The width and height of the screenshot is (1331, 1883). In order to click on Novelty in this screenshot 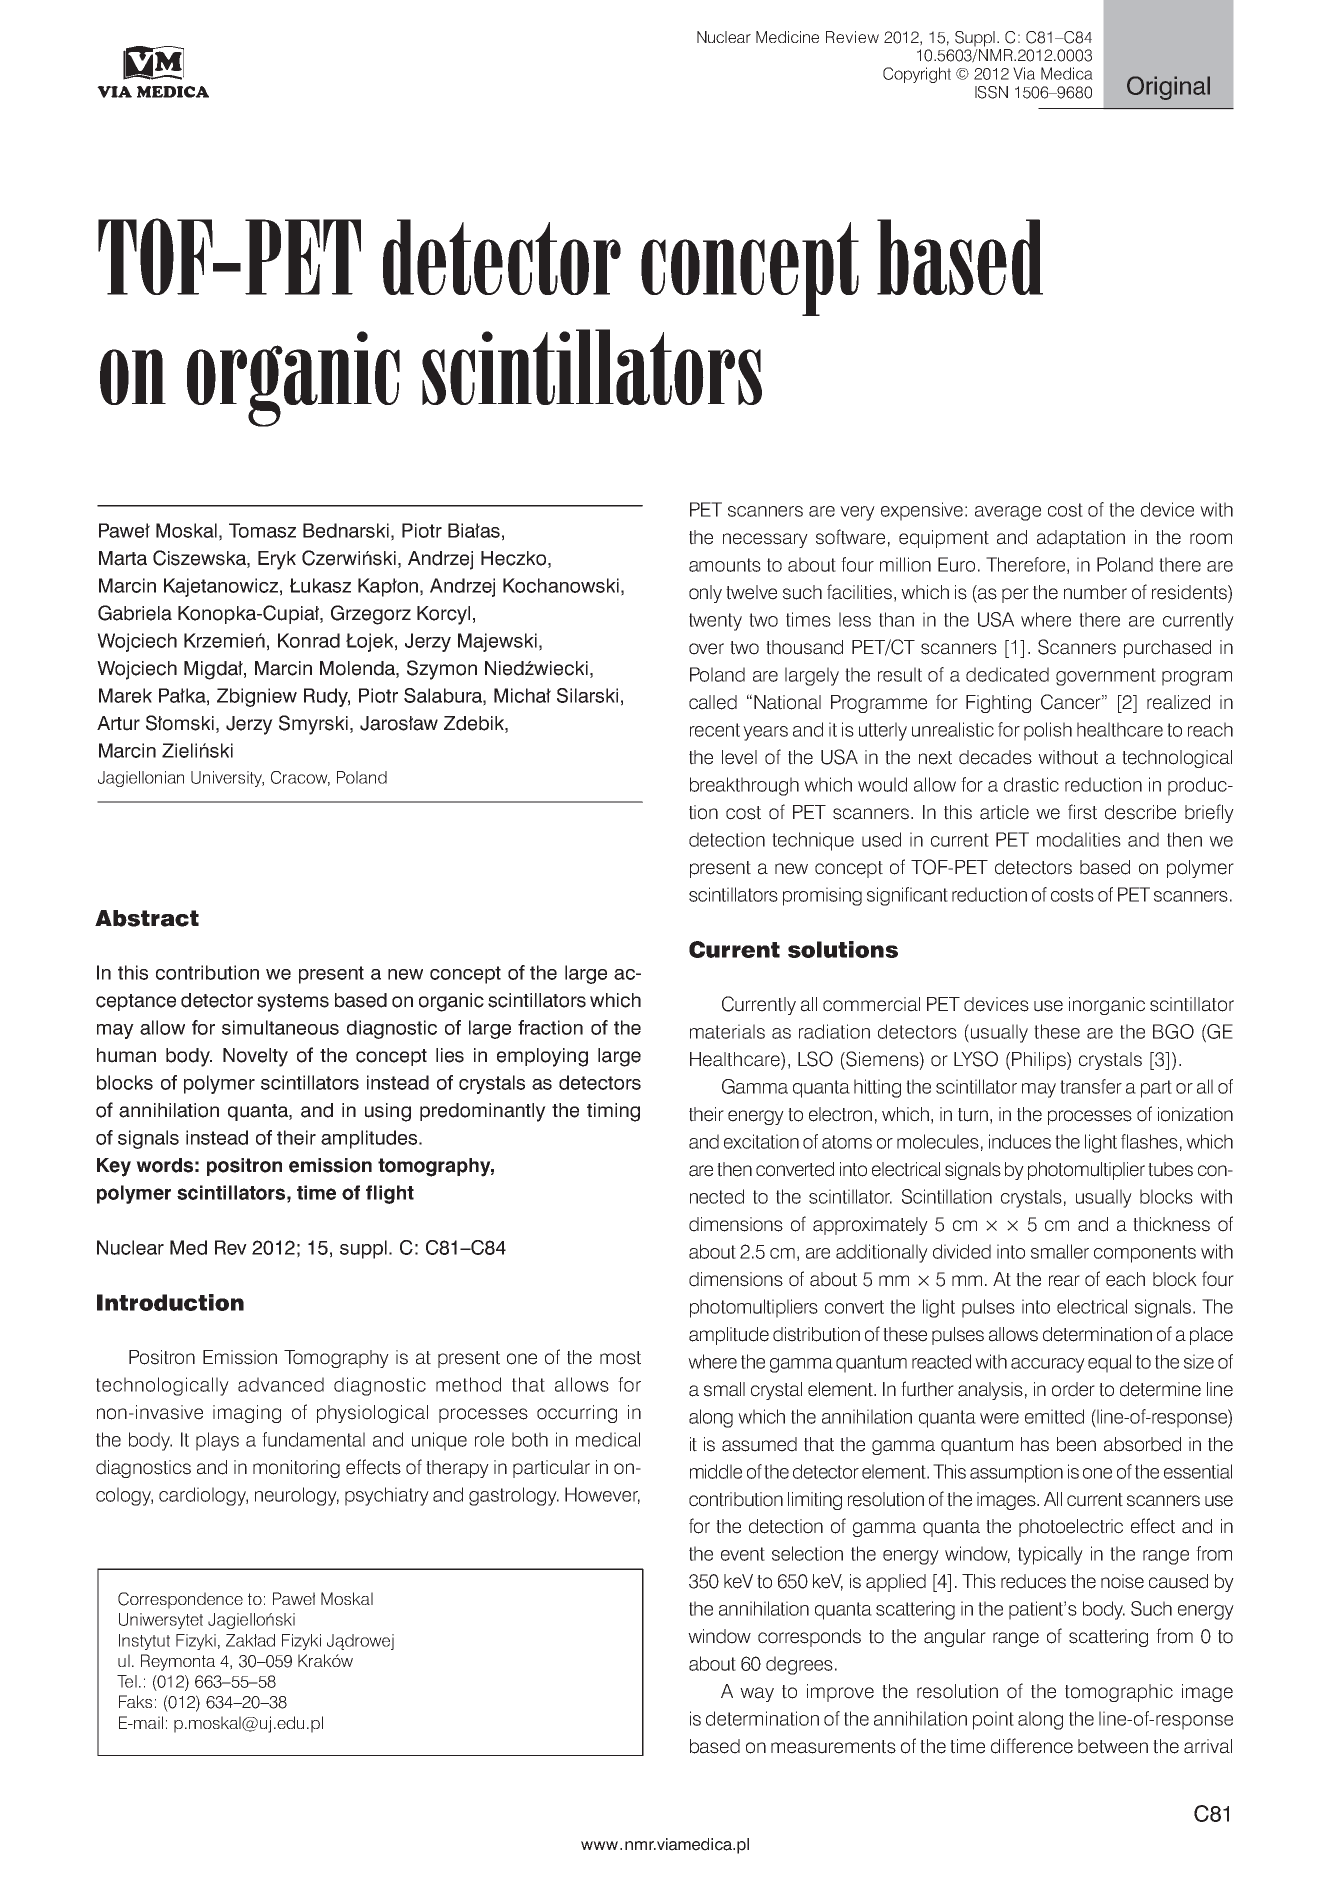, I will do `click(255, 1057)`.
